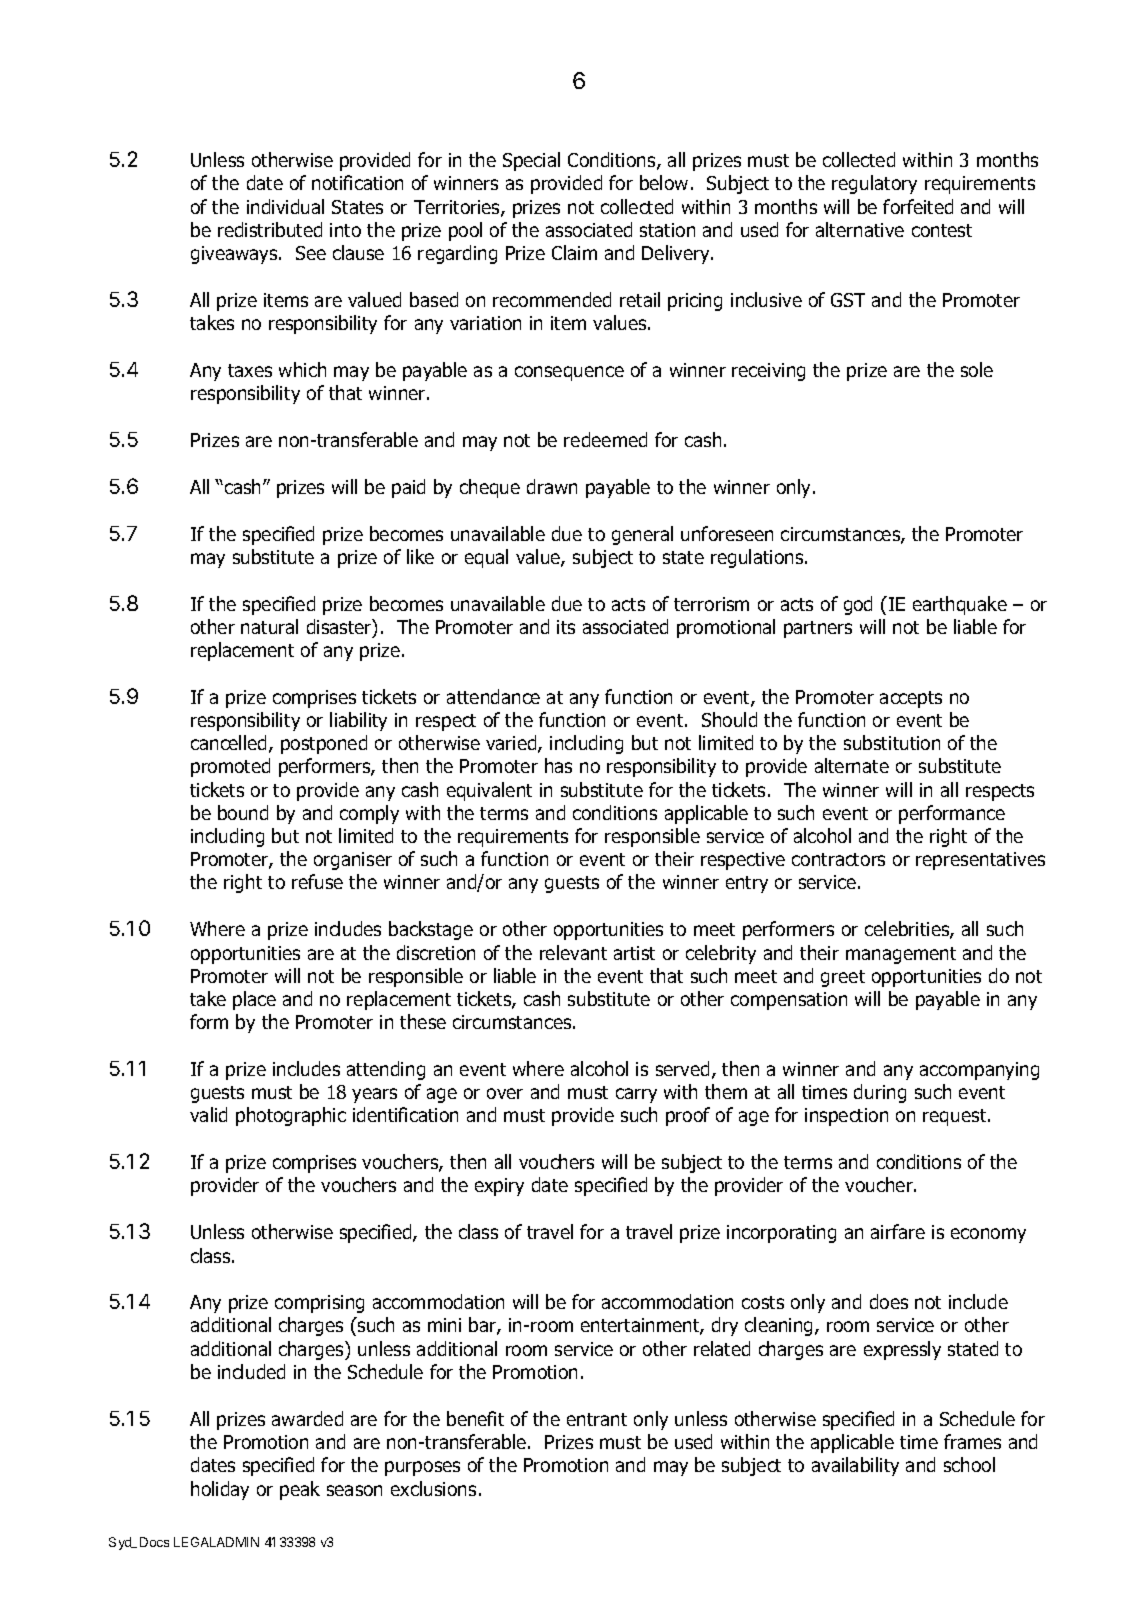  Describe the element at coordinates (558, 765) in the screenshot. I see `has` at that location.
